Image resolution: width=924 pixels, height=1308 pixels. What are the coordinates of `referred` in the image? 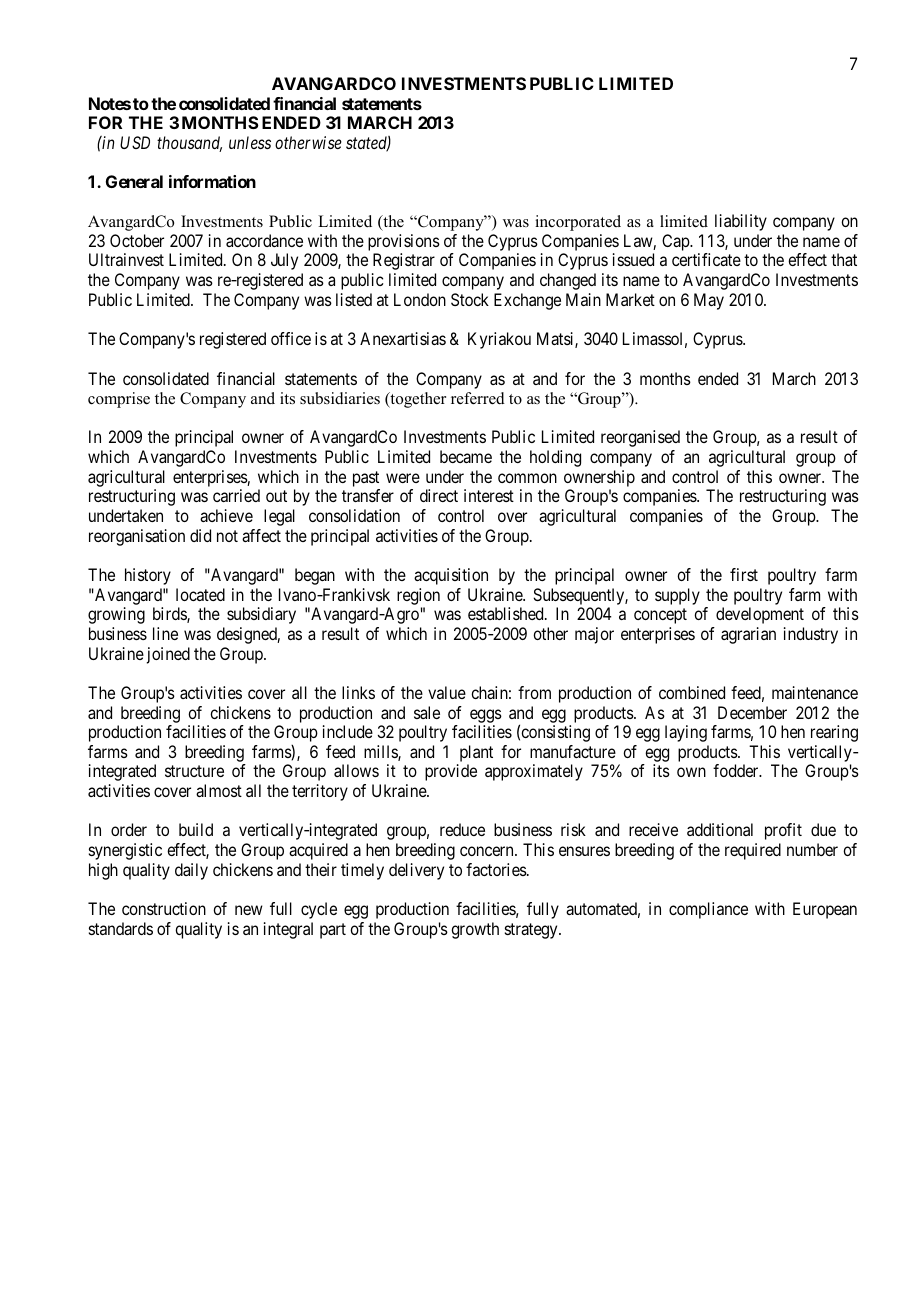 It's located at (478, 398).
